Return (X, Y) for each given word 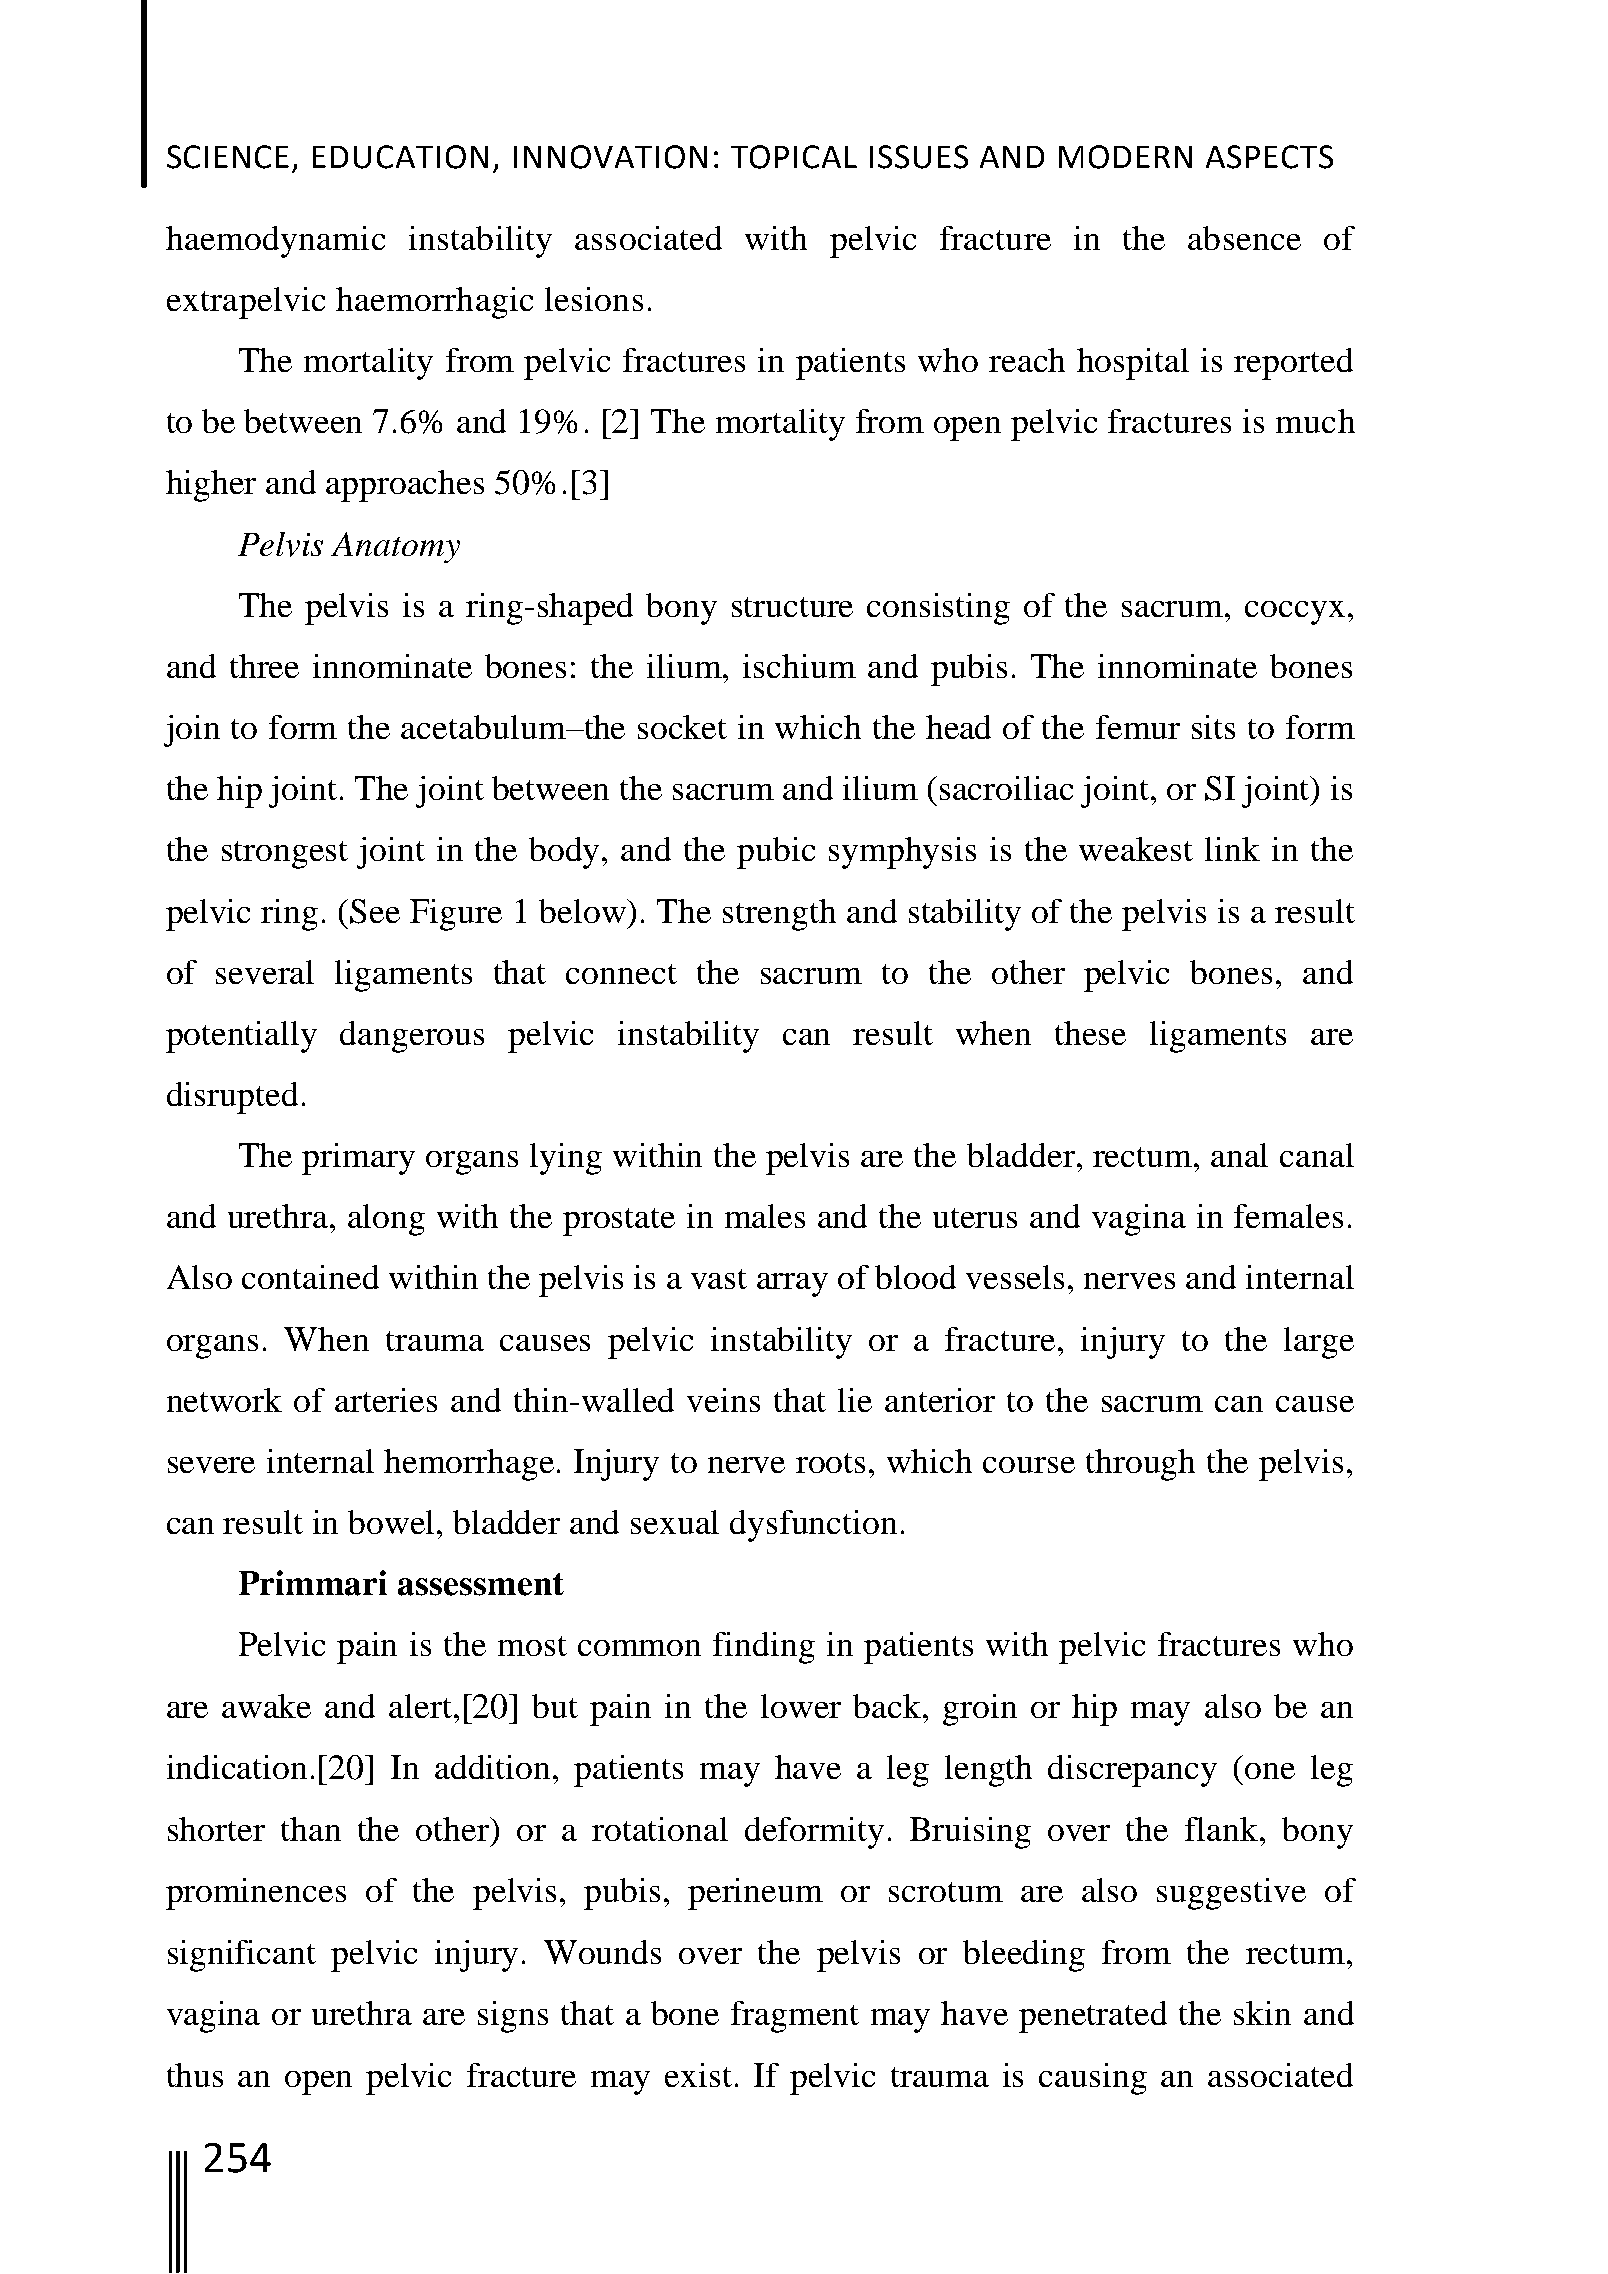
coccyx (1295, 613)
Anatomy (395, 547)
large (1319, 1343)
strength (779, 915)
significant (242, 1956)
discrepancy (1132, 1771)
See (375, 911)
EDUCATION (400, 157)
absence (1244, 238)
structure (792, 607)
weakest (1136, 849)
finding (764, 1648)
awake (266, 1706)
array (792, 1285)
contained (310, 1277)
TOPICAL (794, 157)
